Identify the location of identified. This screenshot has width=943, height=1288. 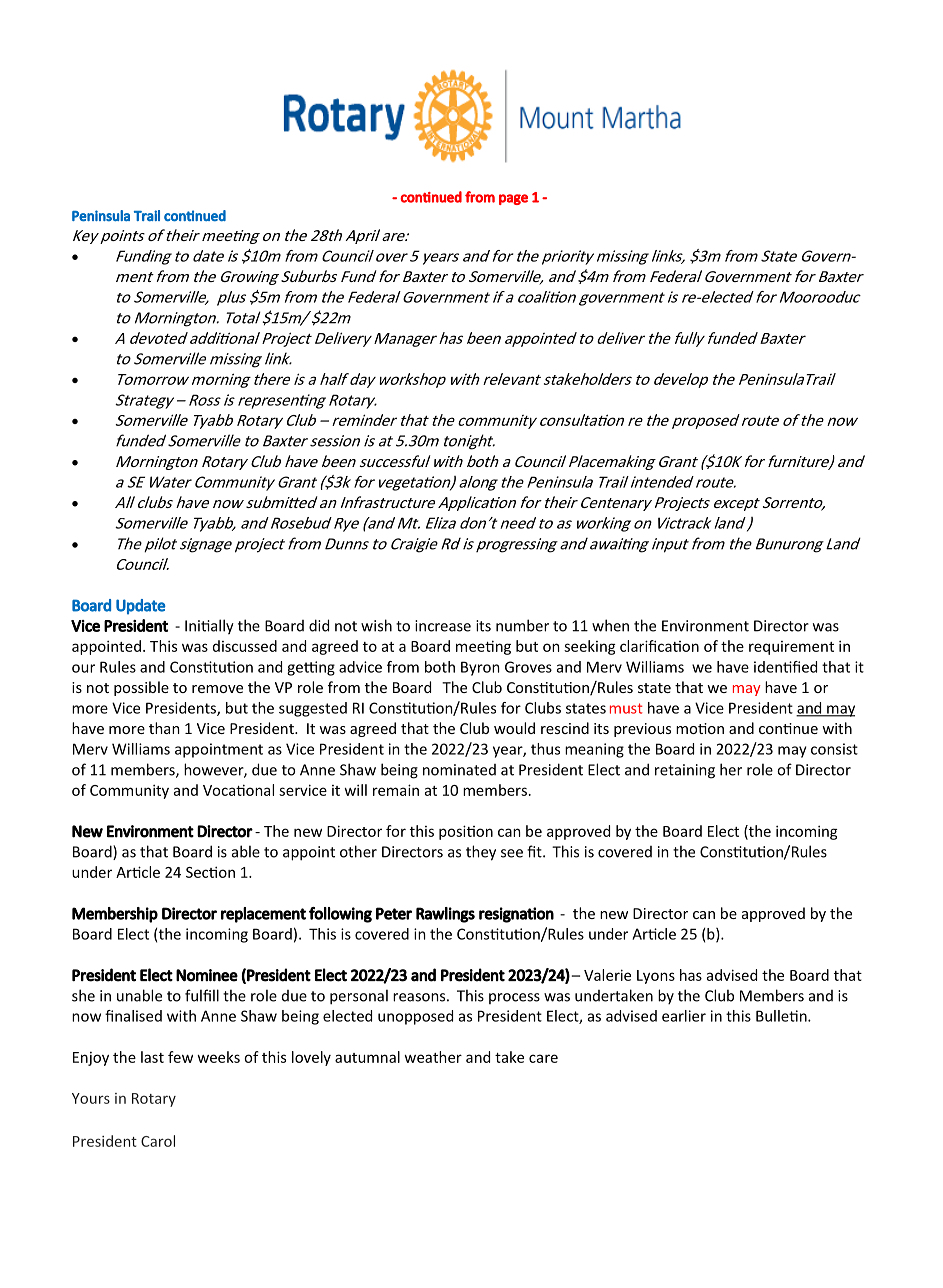
(785, 667).
